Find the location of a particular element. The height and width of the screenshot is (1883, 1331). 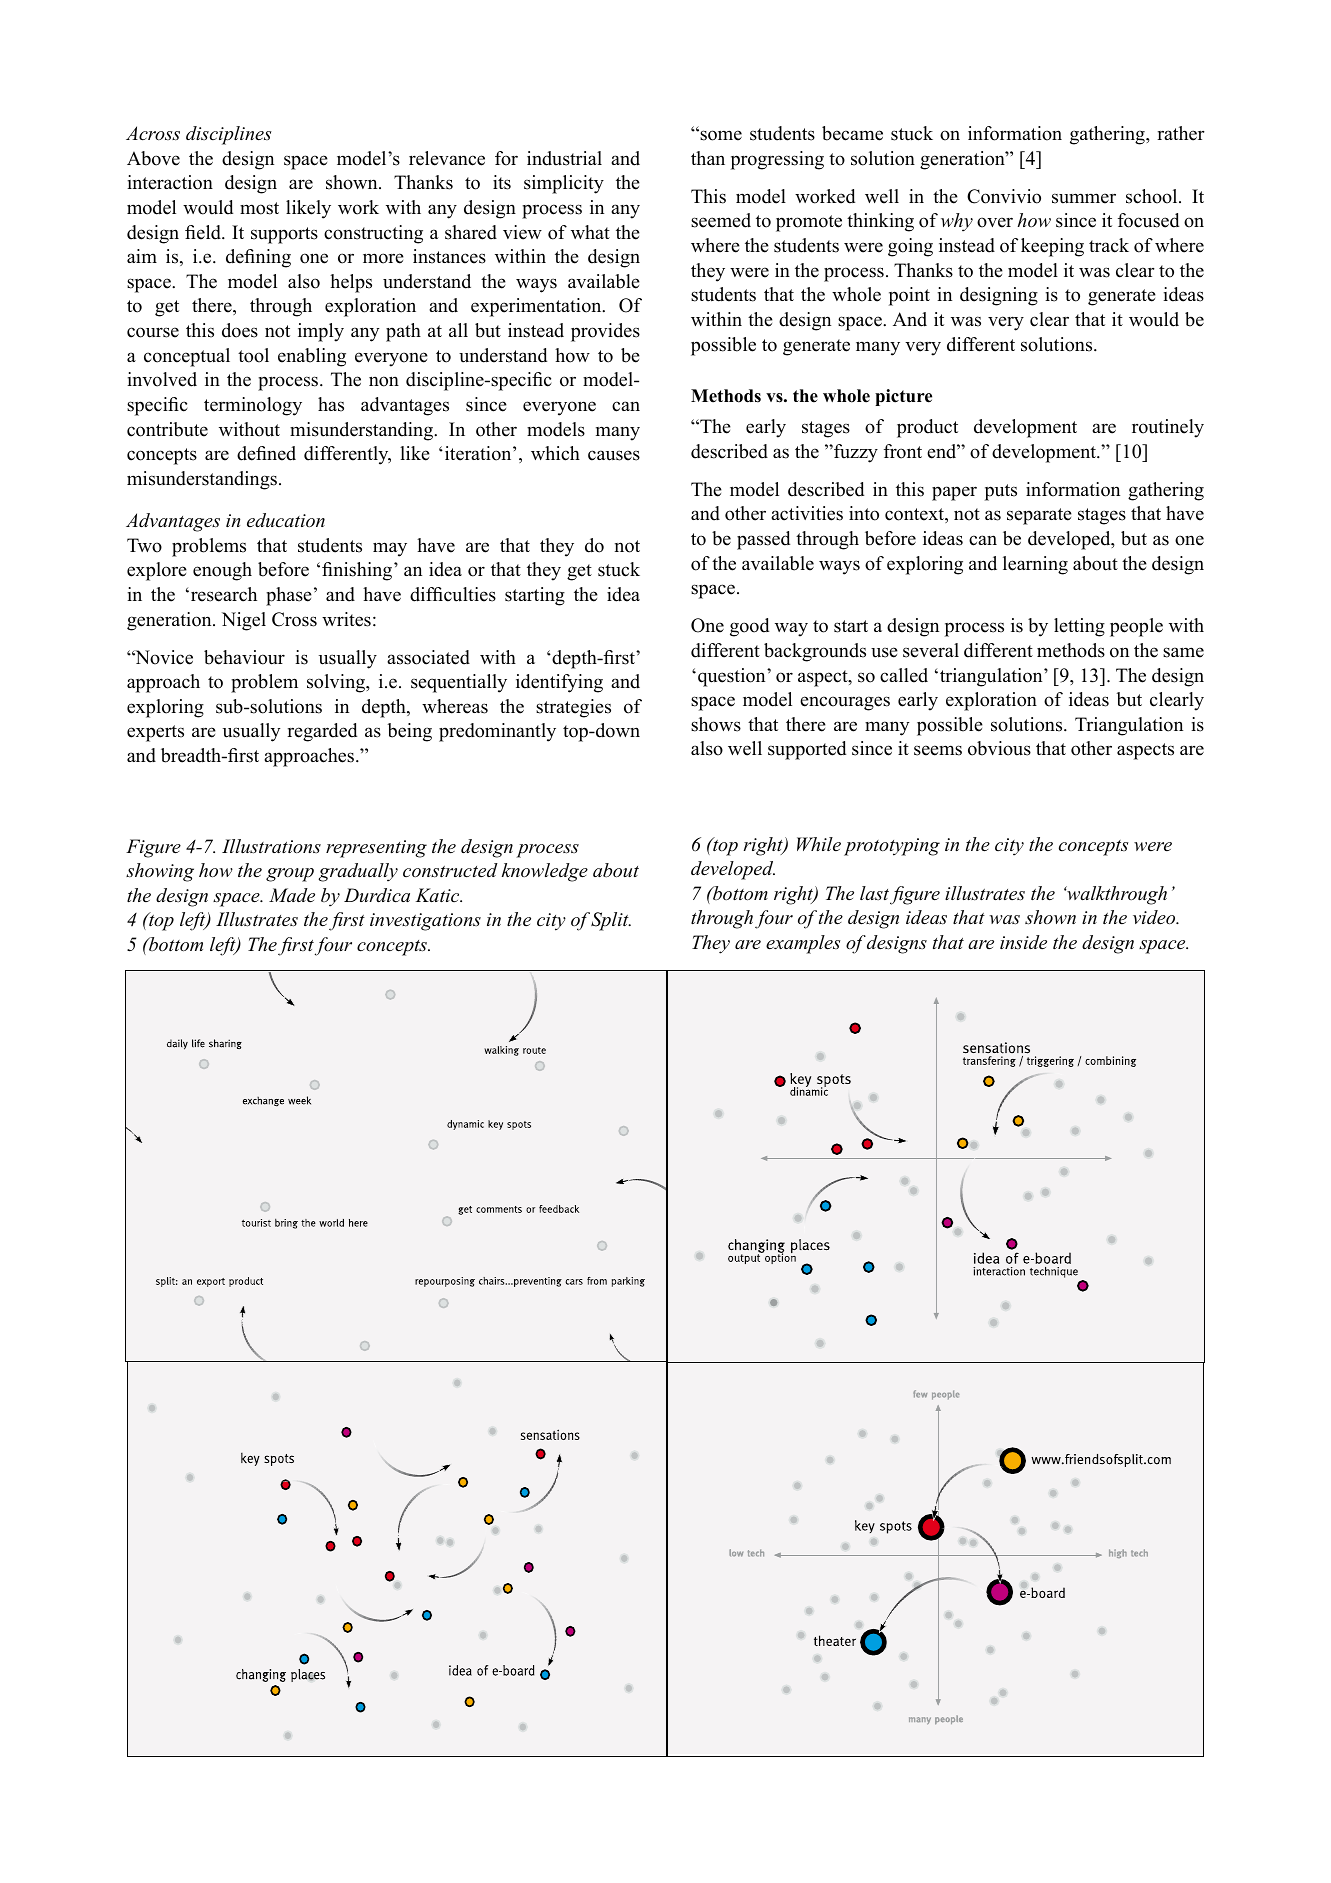

industrial is located at coordinates (564, 158).
